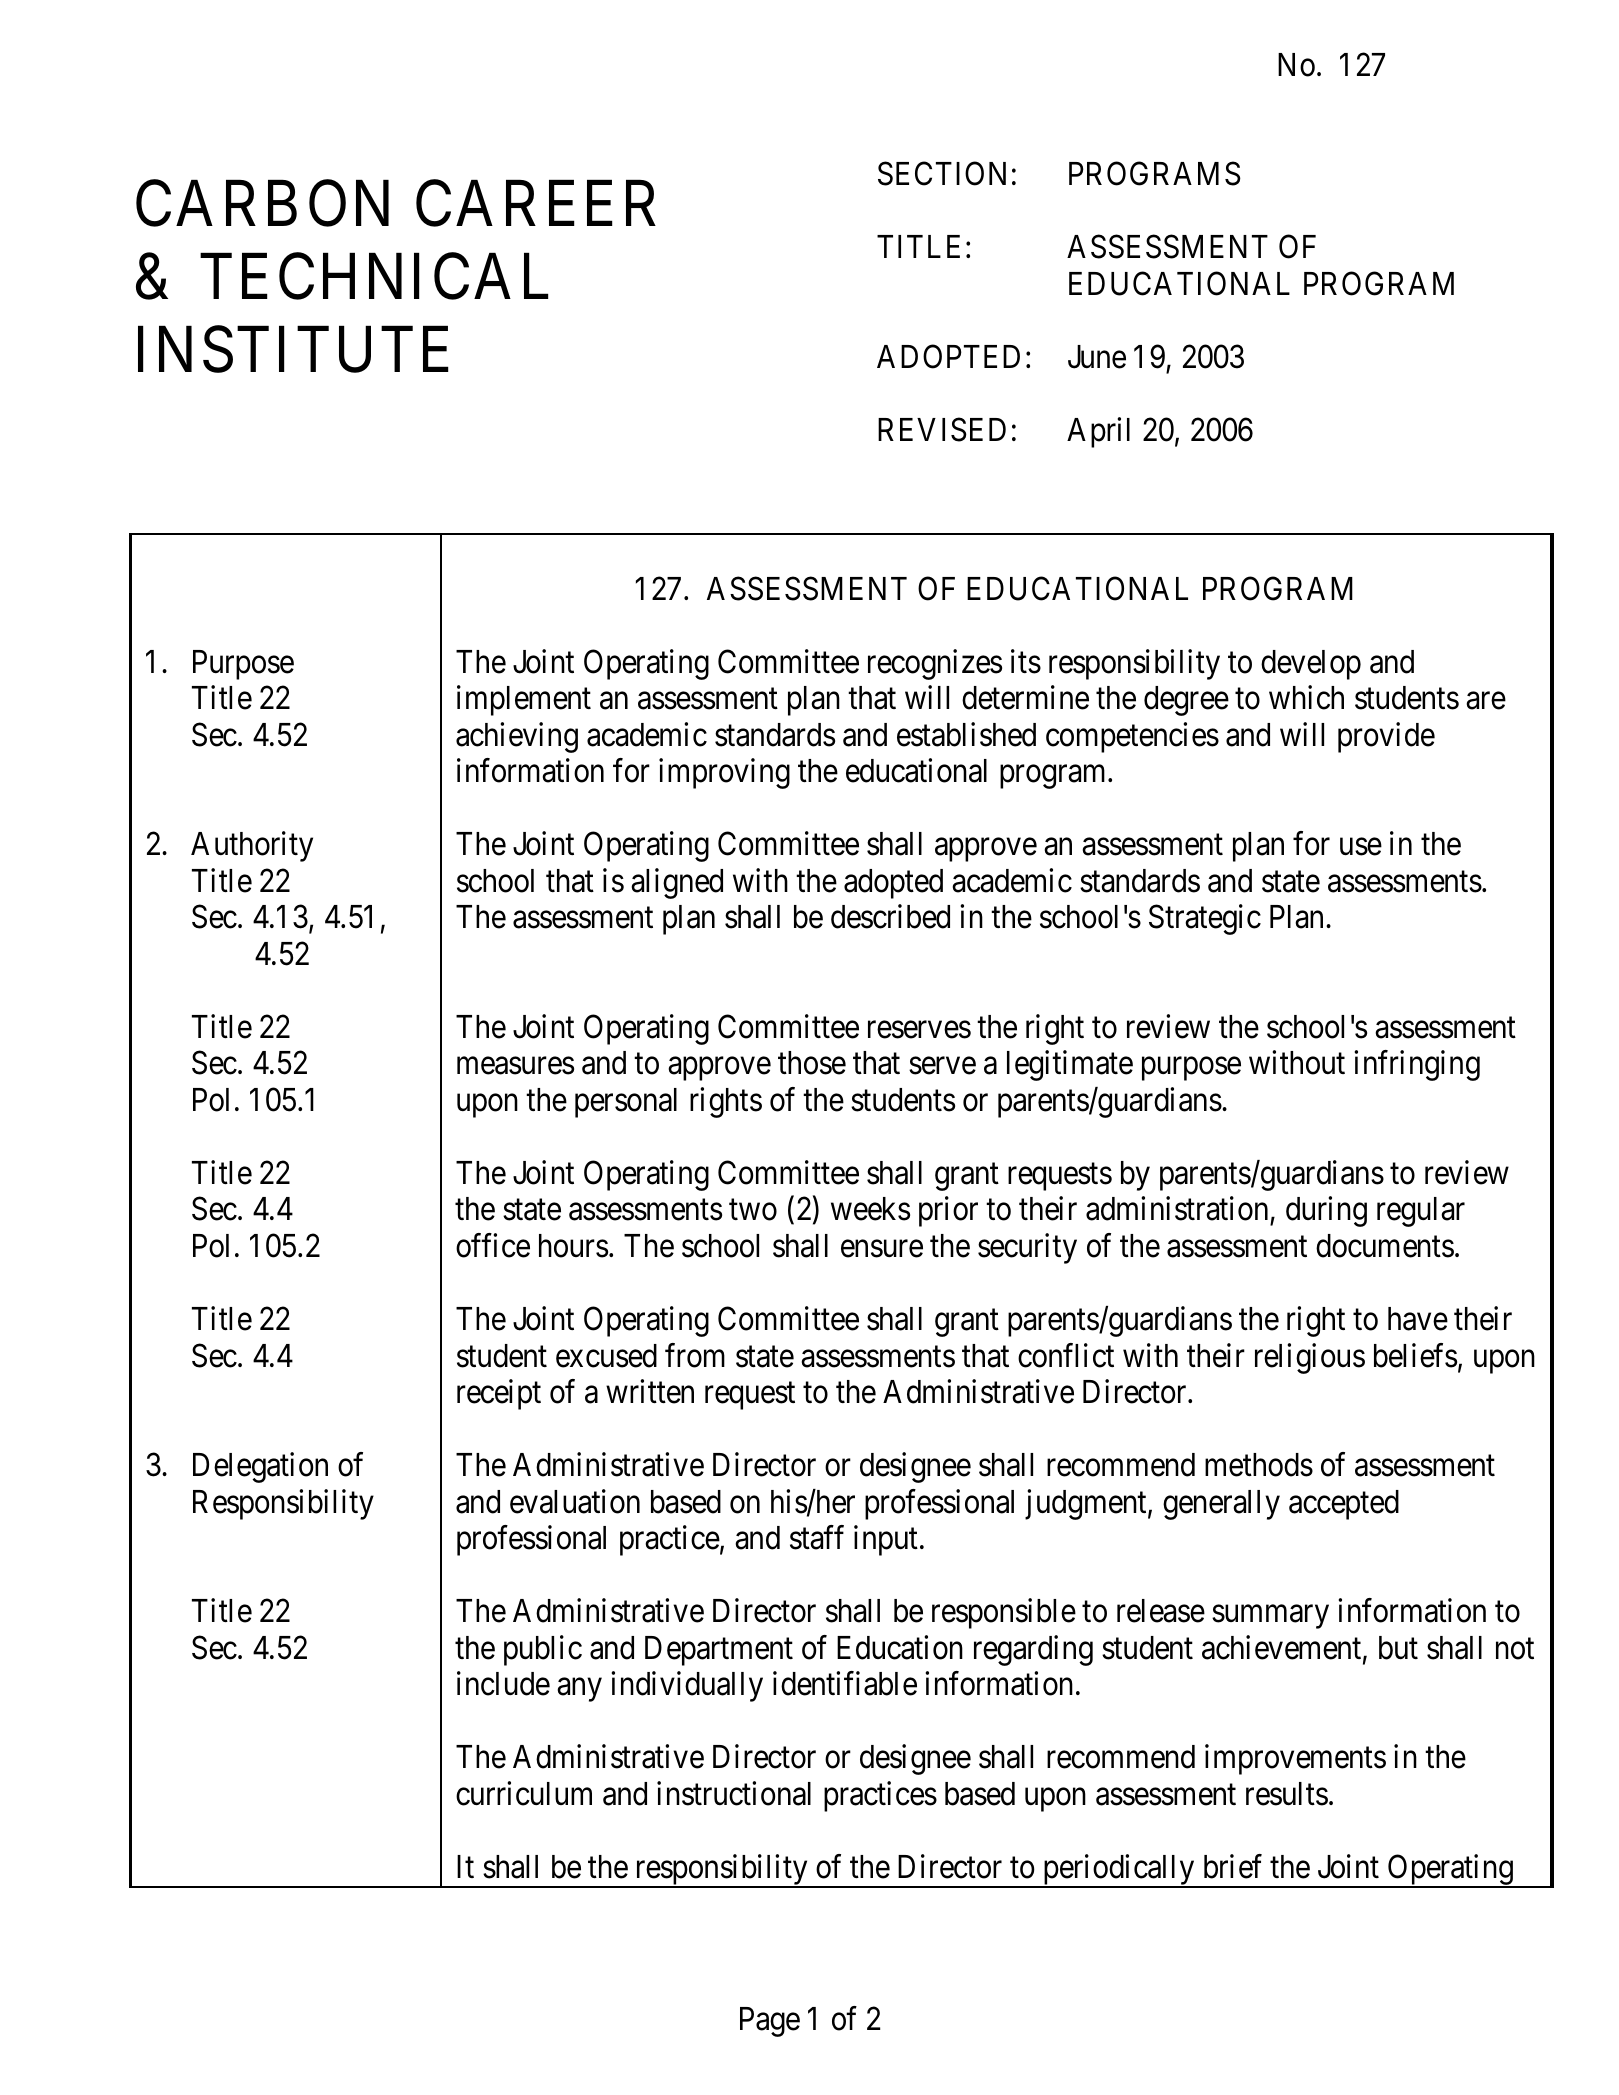 Image resolution: width=1619 pixels, height=2095 pixels. Describe the element at coordinates (374, 277) in the screenshot. I see `TECHNICAL` at that location.
